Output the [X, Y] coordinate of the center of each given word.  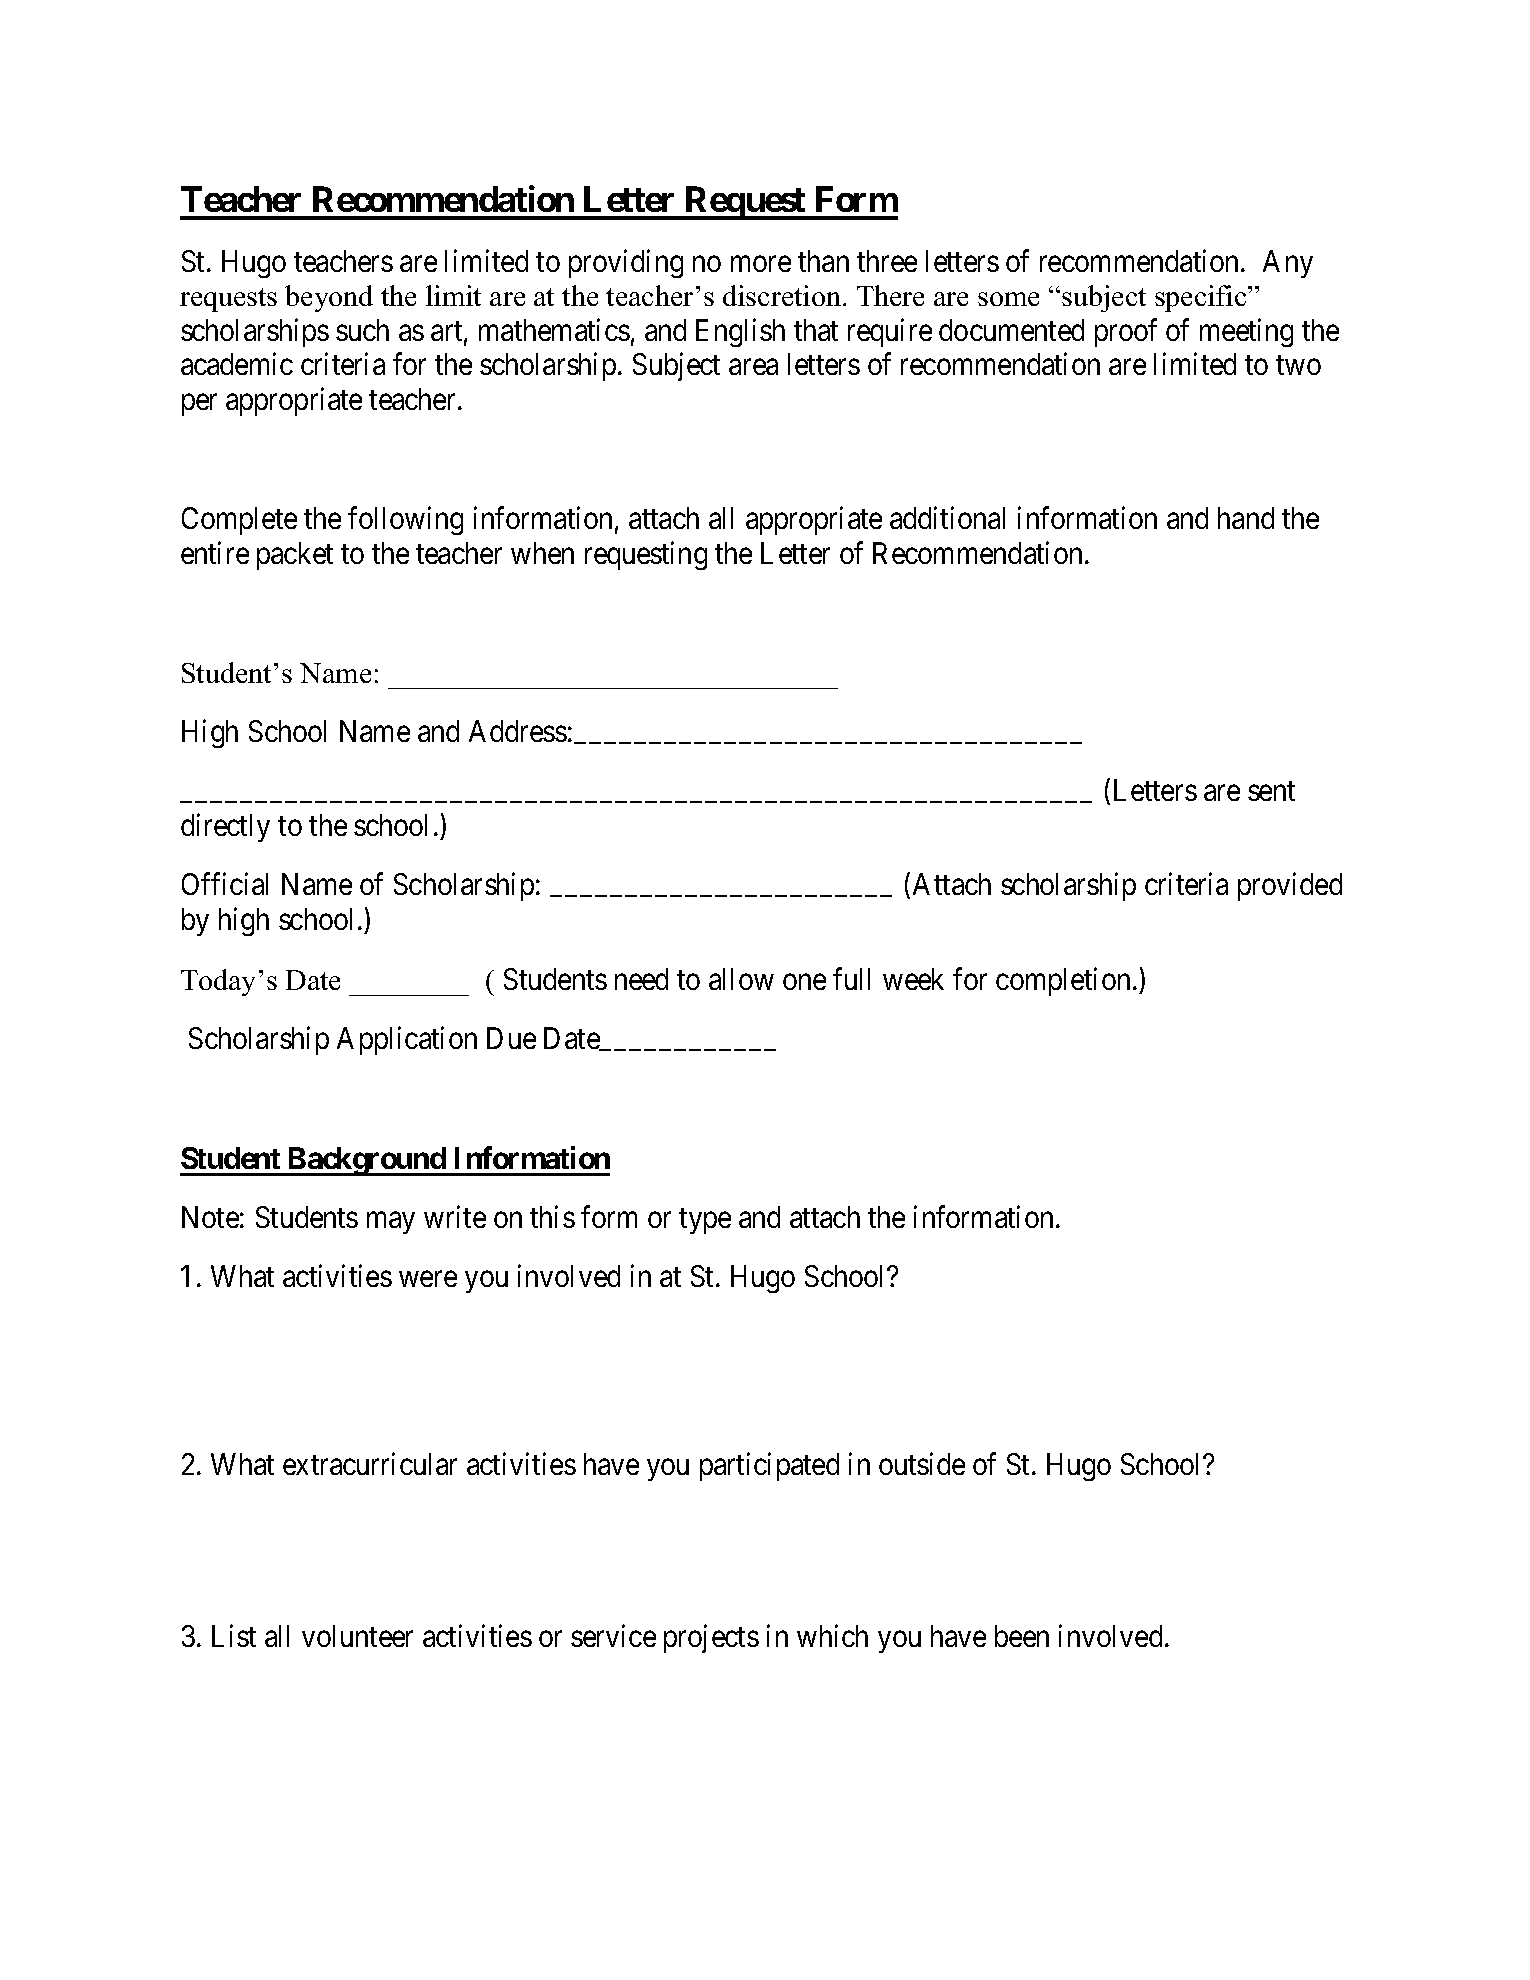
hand [1246, 518]
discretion [783, 295]
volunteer [357, 1636]
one [804, 982]
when [542, 553]
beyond [329, 298]
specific [1202, 298]
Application [407, 1041]
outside [922, 1463]
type [705, 1221]
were [428, 1279]
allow [741, 979]
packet [295, 556]
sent [1271, 791]
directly [225, 828]
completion [1063, 981]
